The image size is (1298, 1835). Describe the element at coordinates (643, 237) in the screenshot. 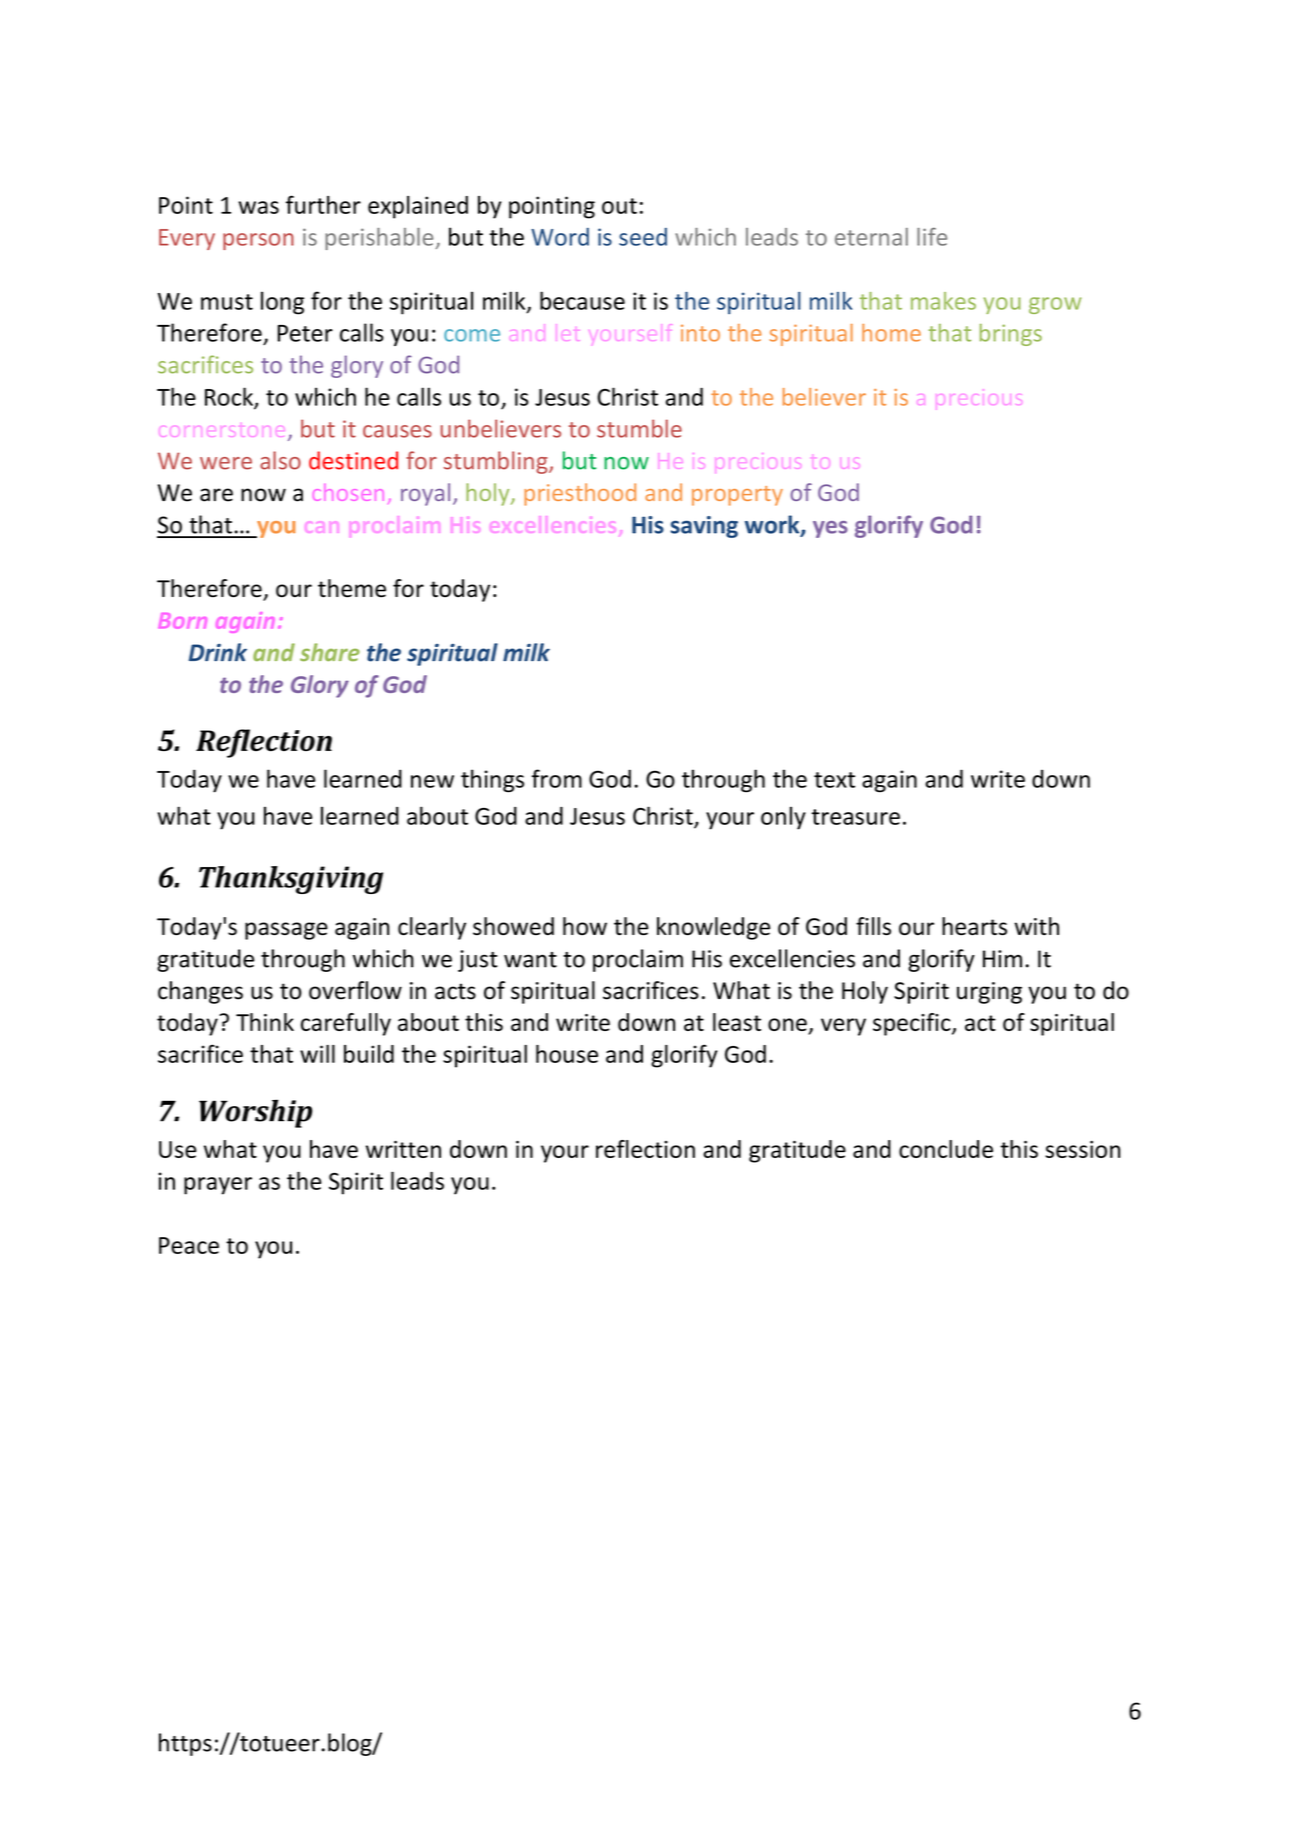

I see `seed` at that location.
